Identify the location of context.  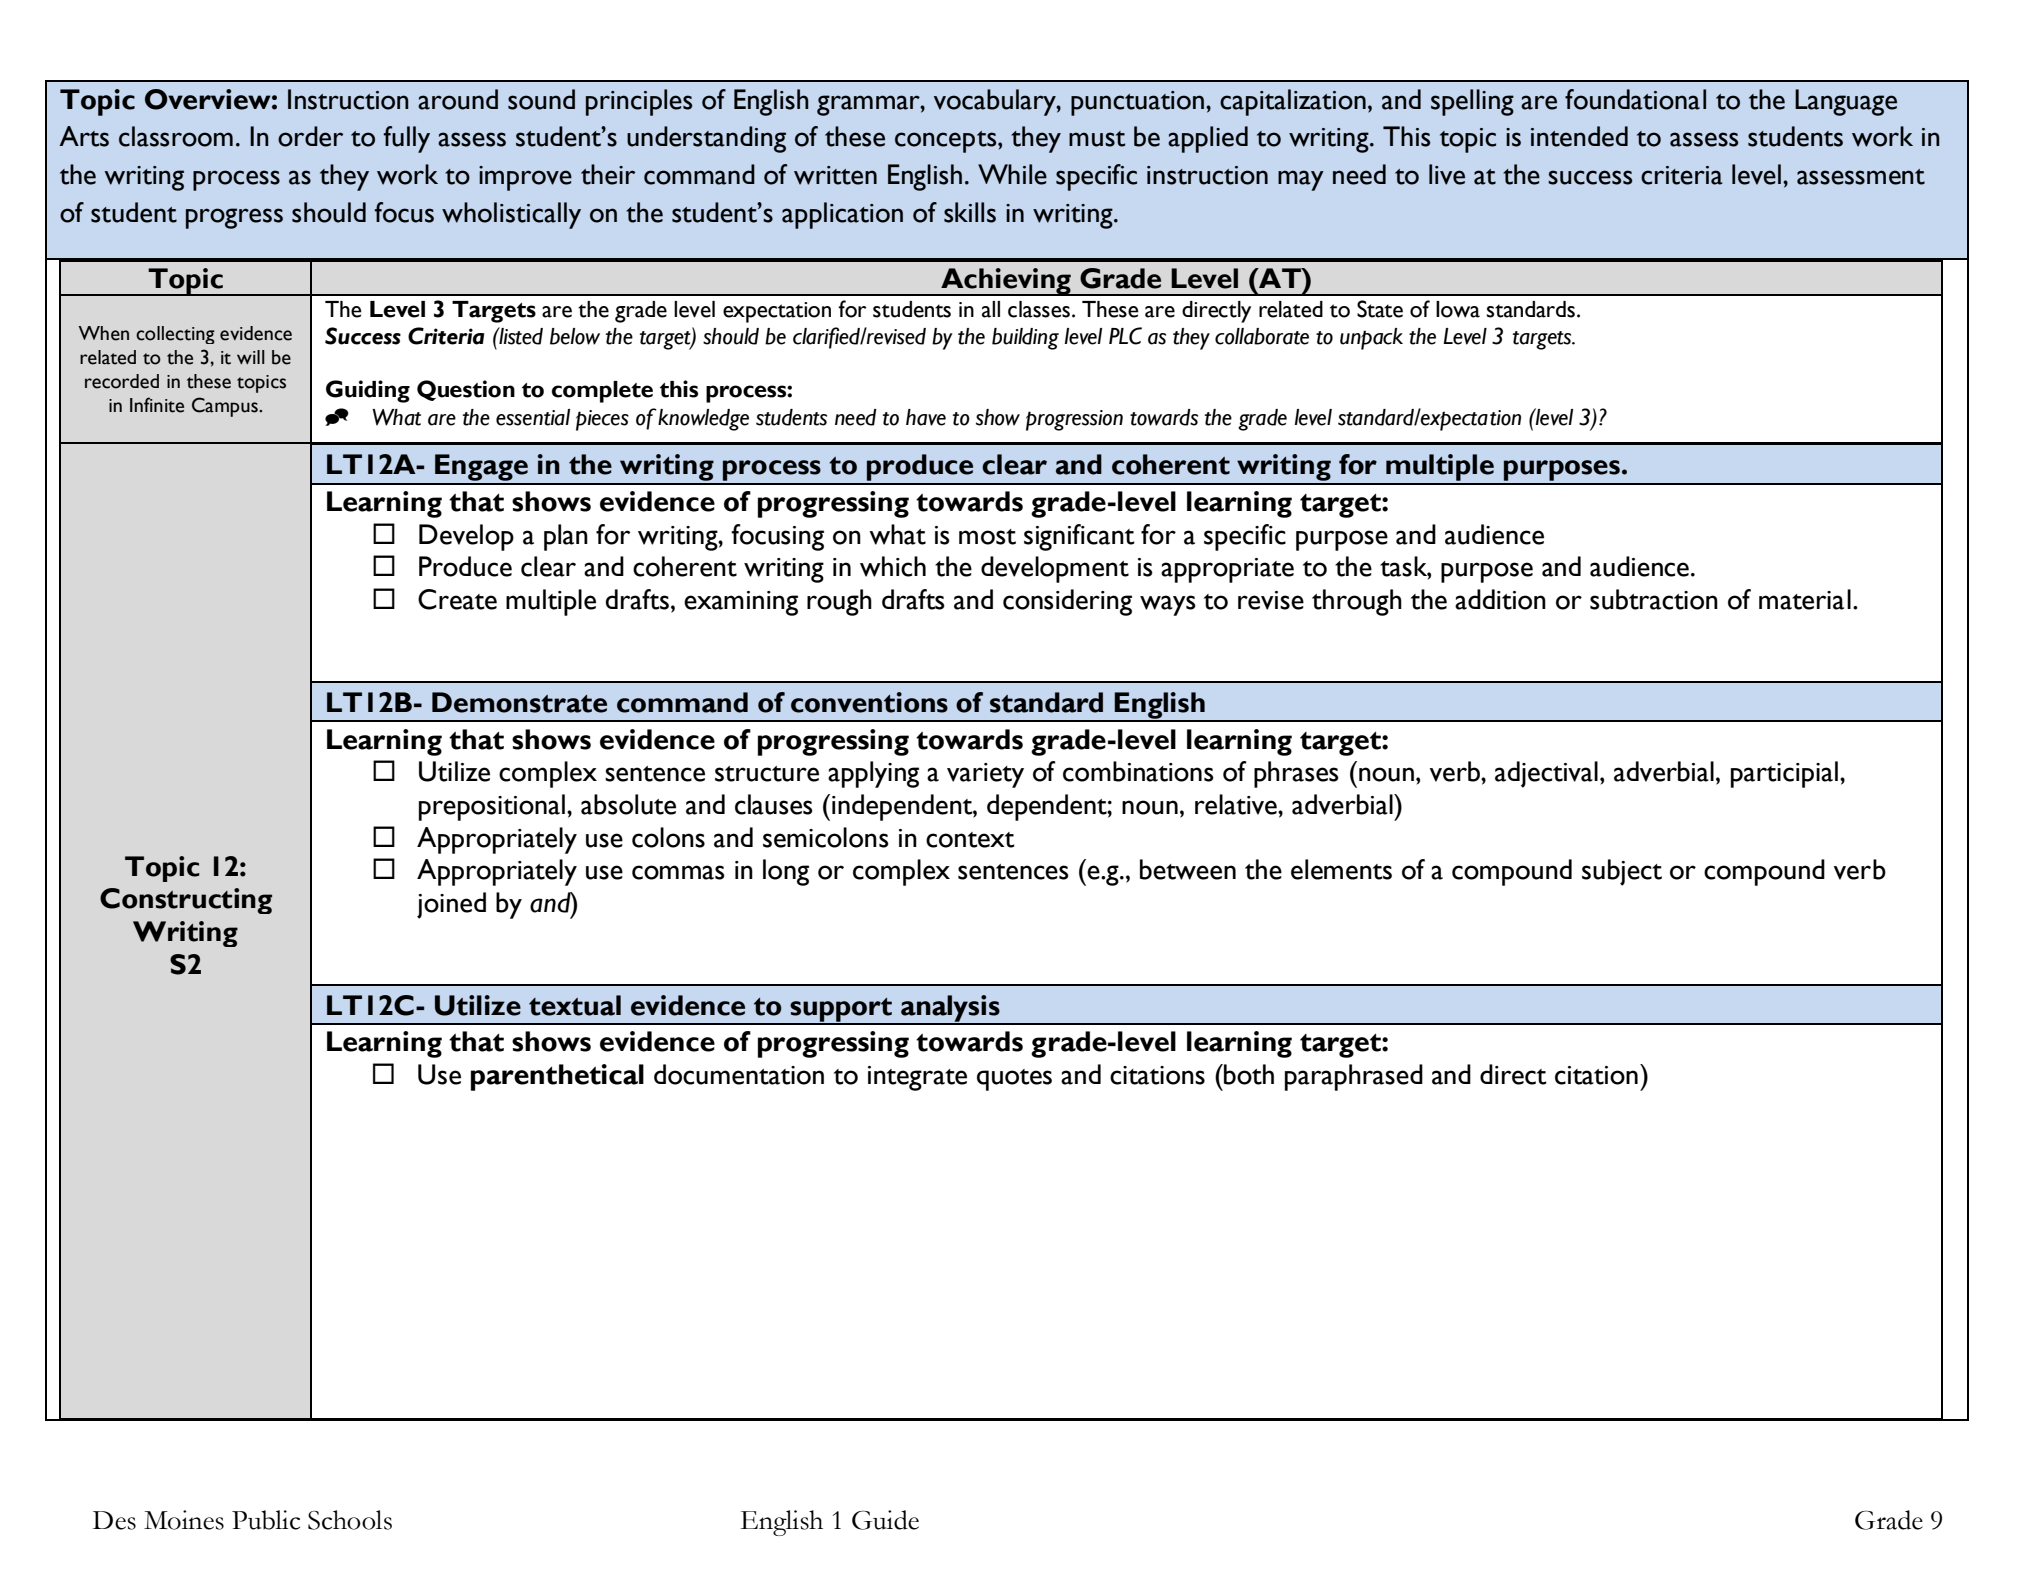
(970, 840).
